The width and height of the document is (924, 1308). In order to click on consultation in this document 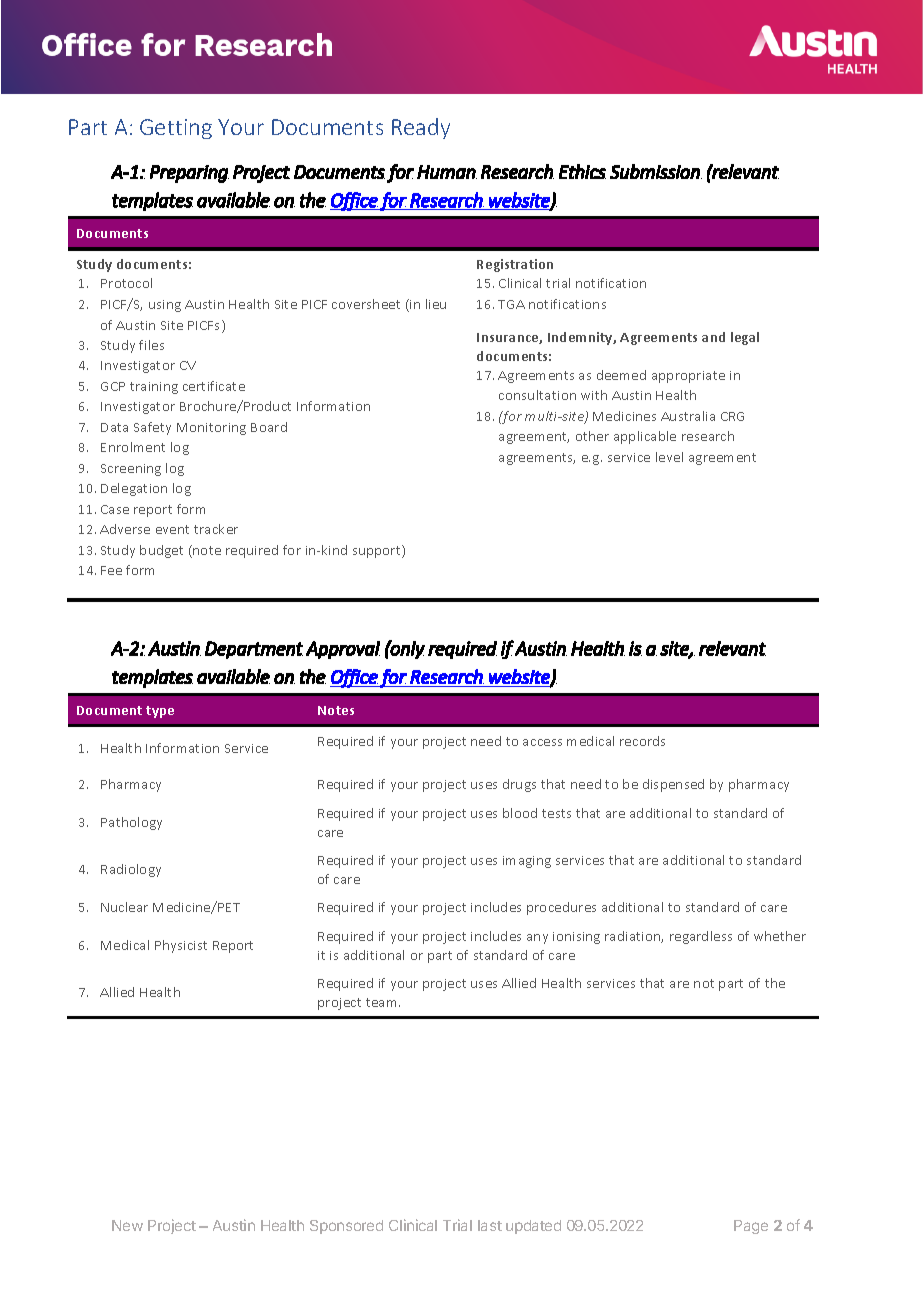, I will do `click(537, 395)`.
